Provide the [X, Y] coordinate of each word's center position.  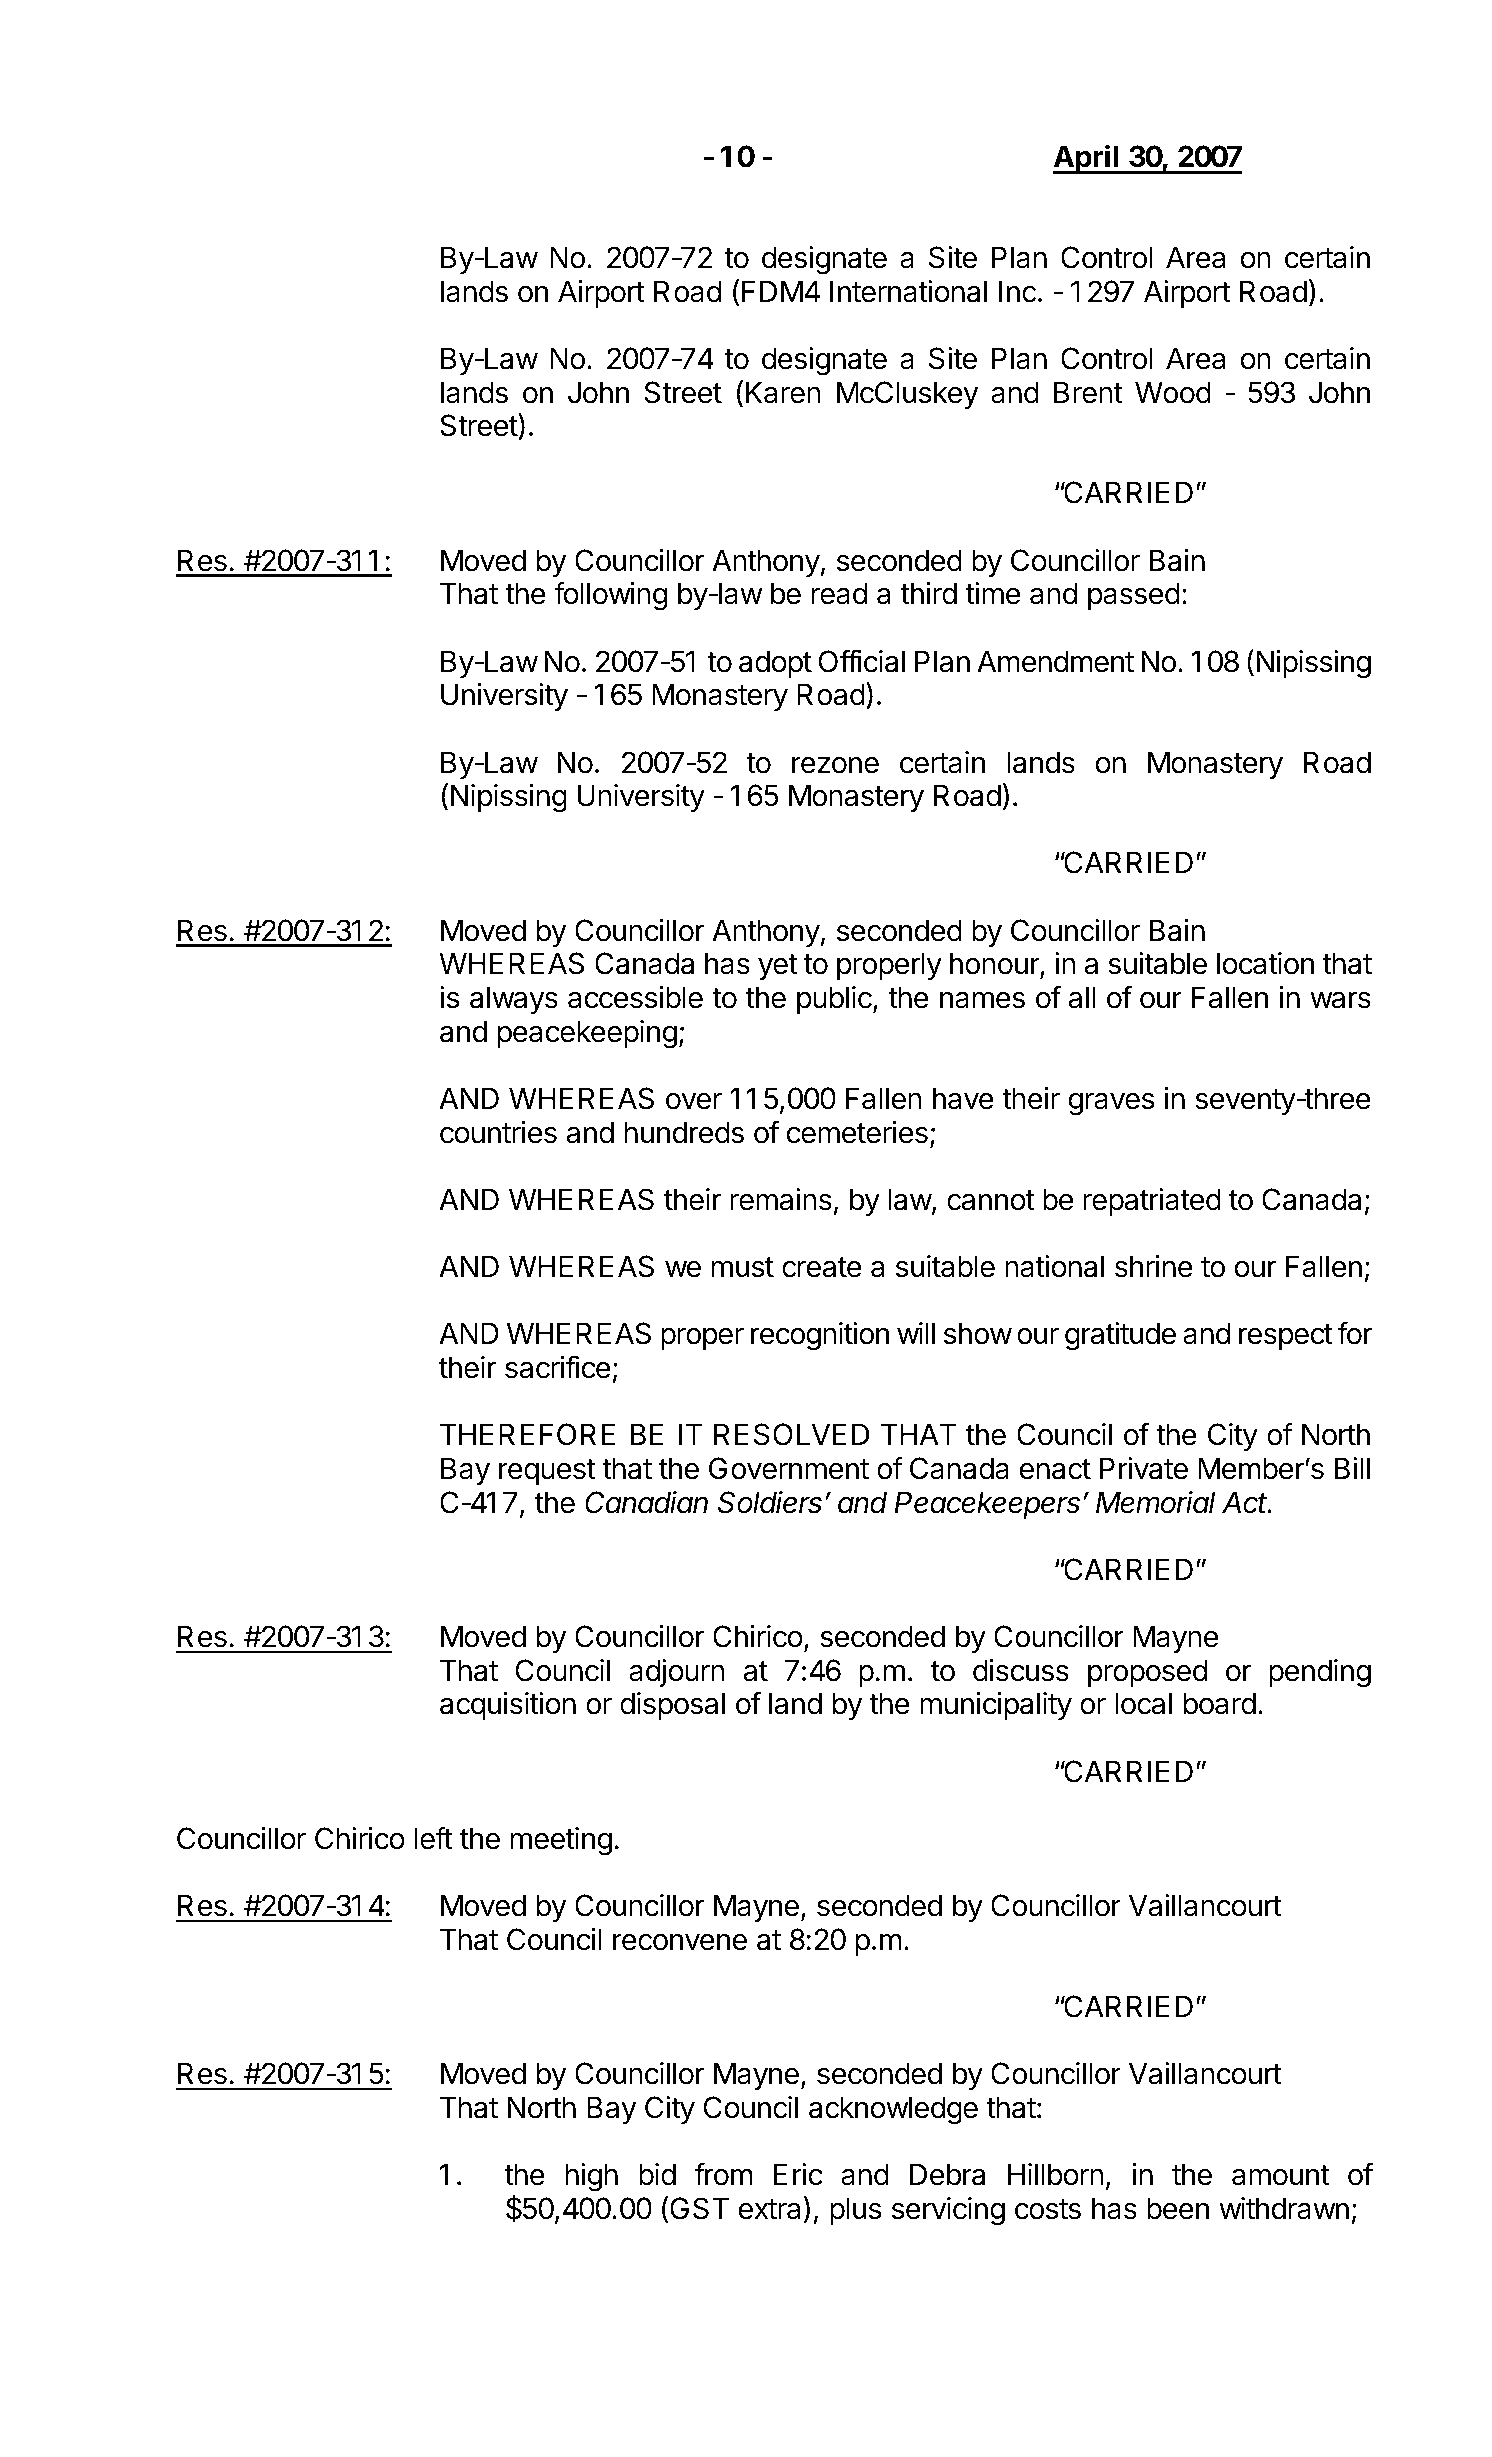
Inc [1017, 291]
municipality [996, 1706]
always [514, 1000]
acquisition [508, 1706]
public [835, 1000]
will [916, 1333]
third [928, 593]
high [591, 2177]
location [1265, 963]
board [1219, 1703]
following [610, 596]
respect [1286, 1337]
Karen [783, 392]
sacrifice [558, 1367]
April [1086, 159]
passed [1134, 596]
